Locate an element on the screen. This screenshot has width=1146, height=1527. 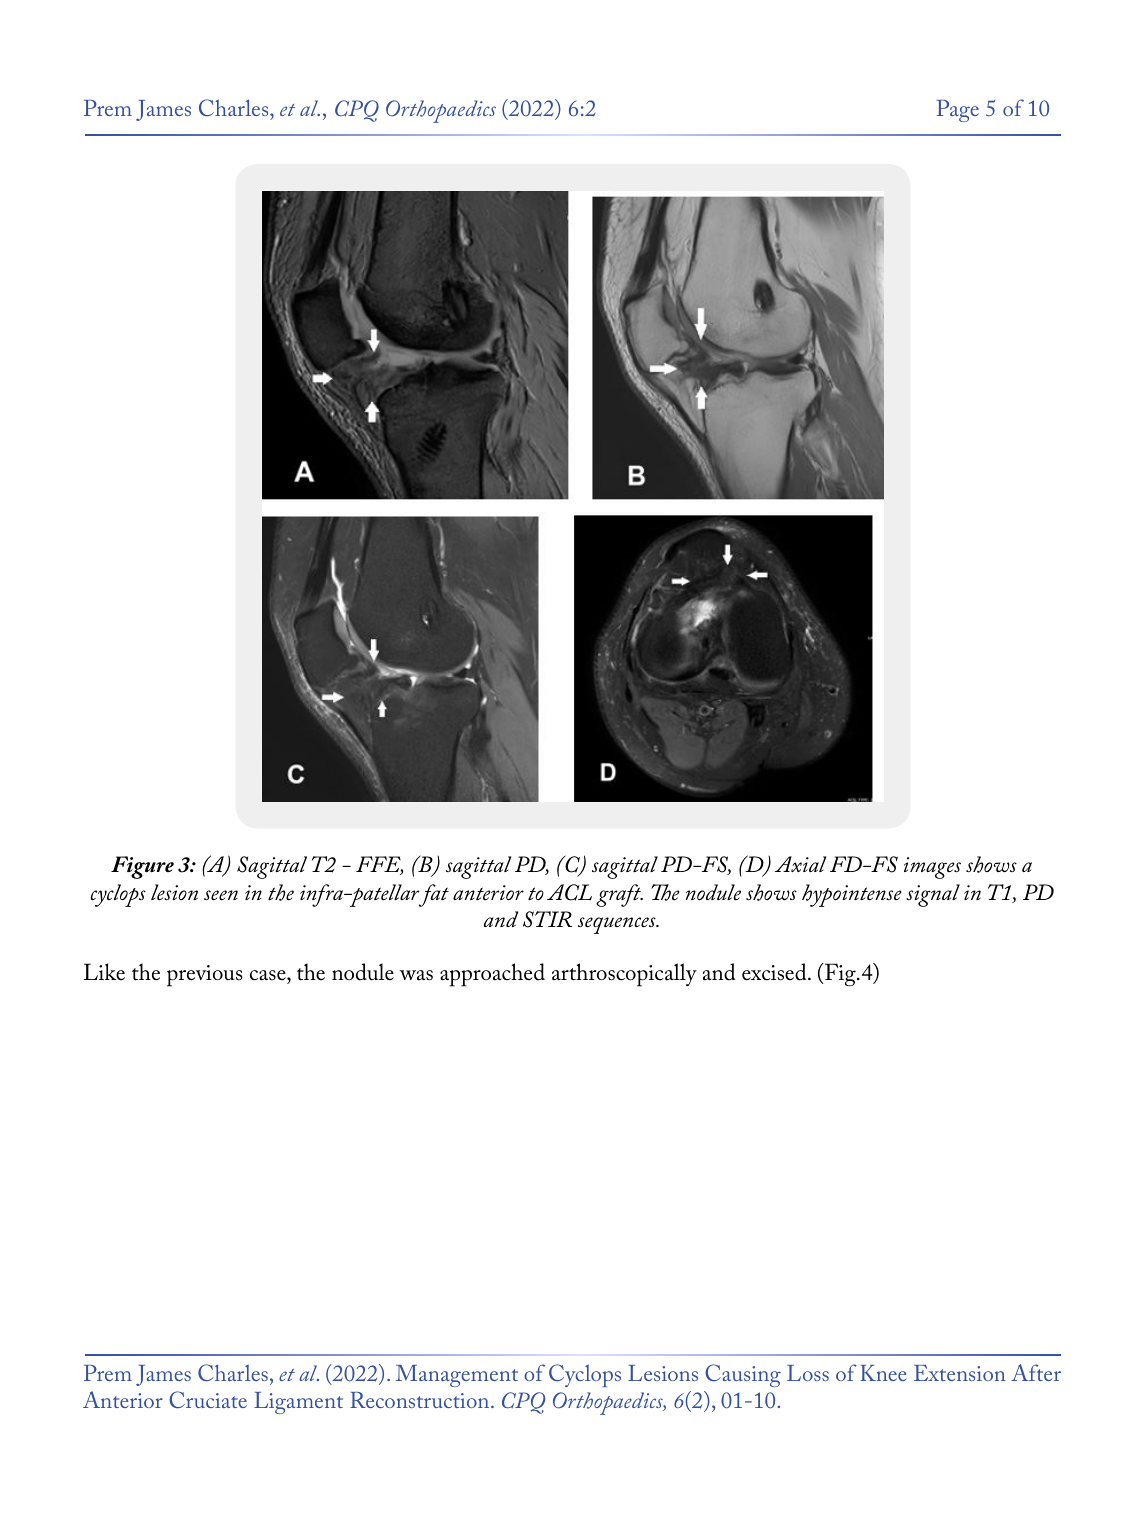
Cruciate is located at coordinates (208, 1400).
